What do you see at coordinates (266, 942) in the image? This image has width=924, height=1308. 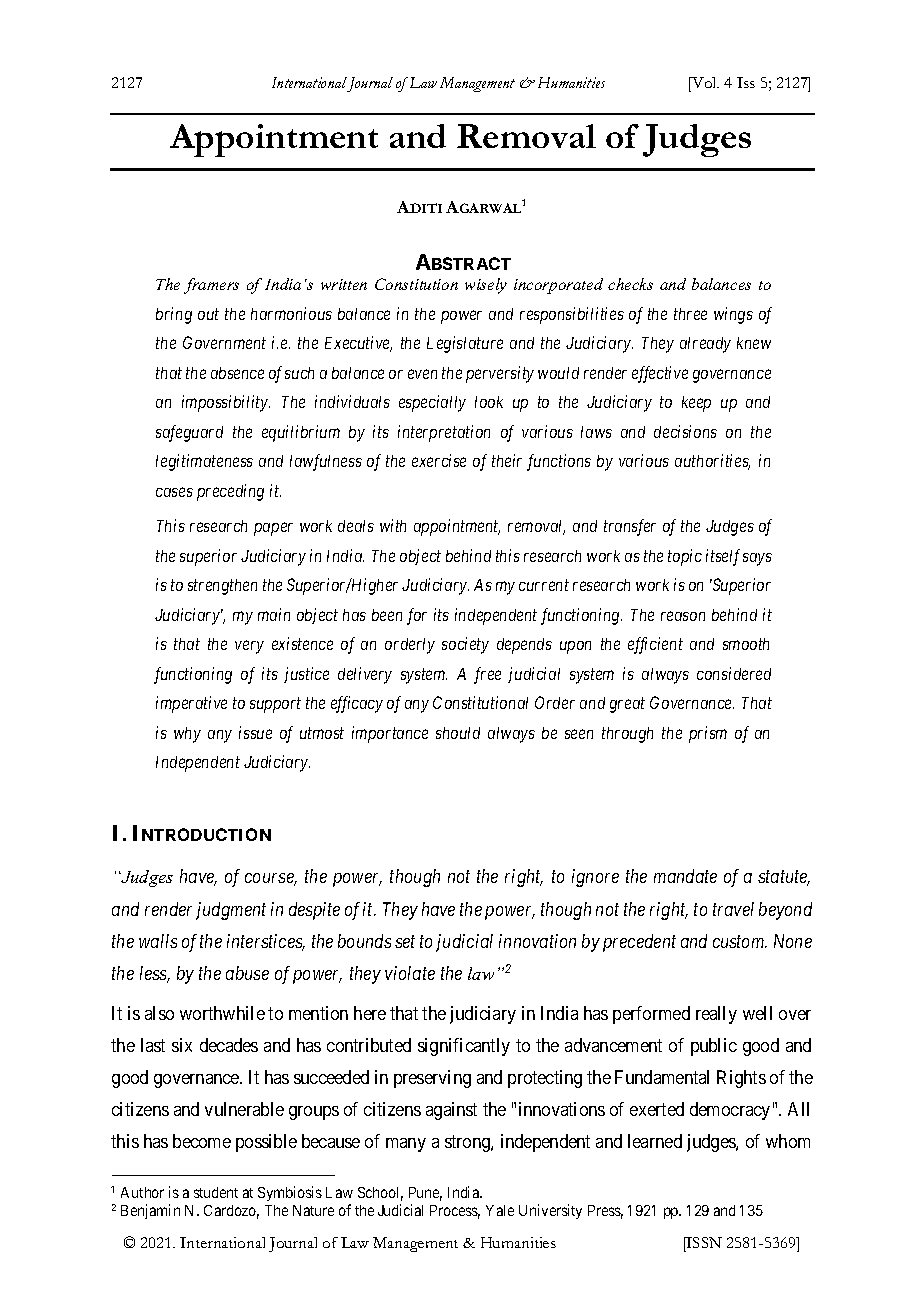 I see `interstices` at bounding box center [266, 942].
